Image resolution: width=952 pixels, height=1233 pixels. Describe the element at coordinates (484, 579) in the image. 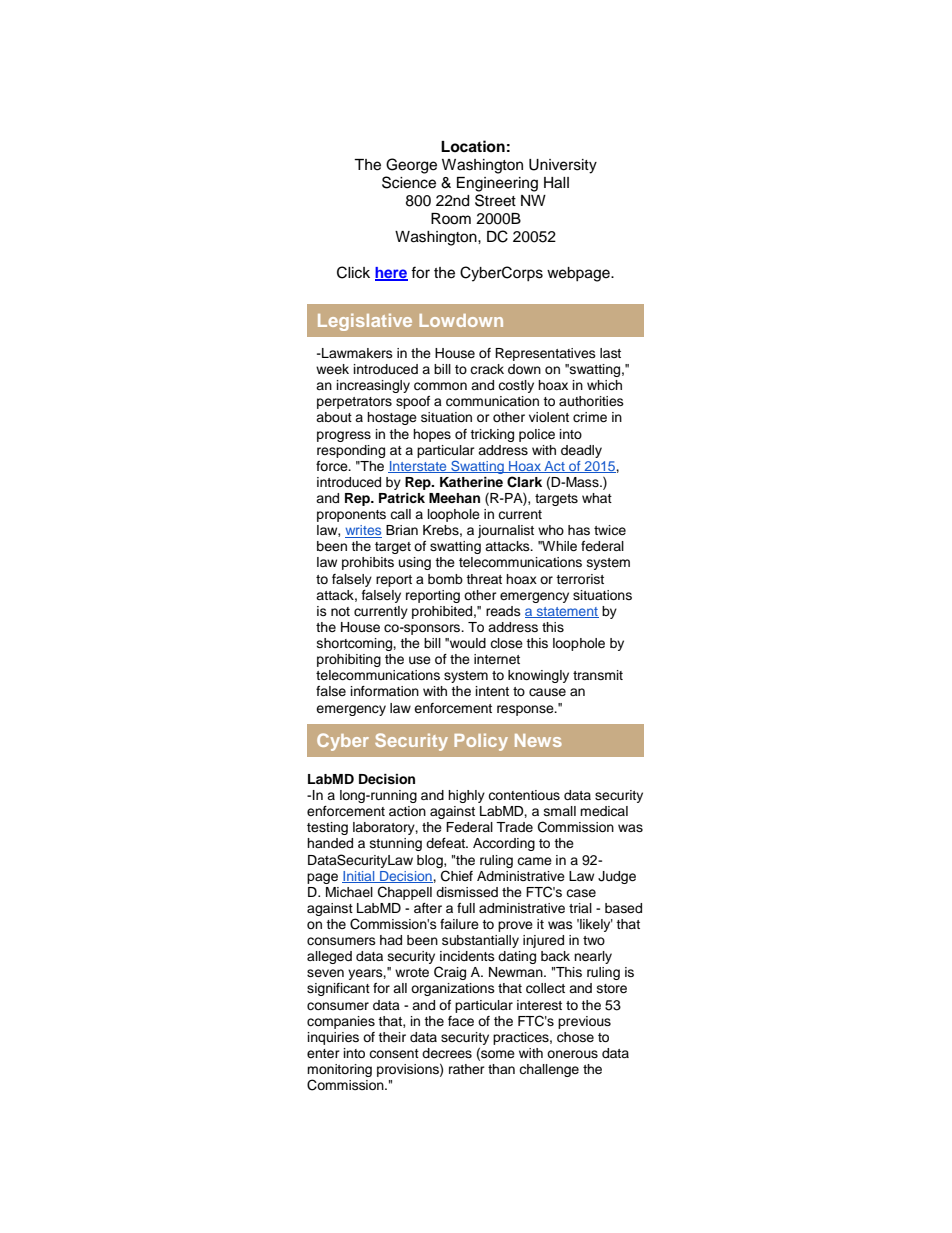

I see `threat` at that location.
